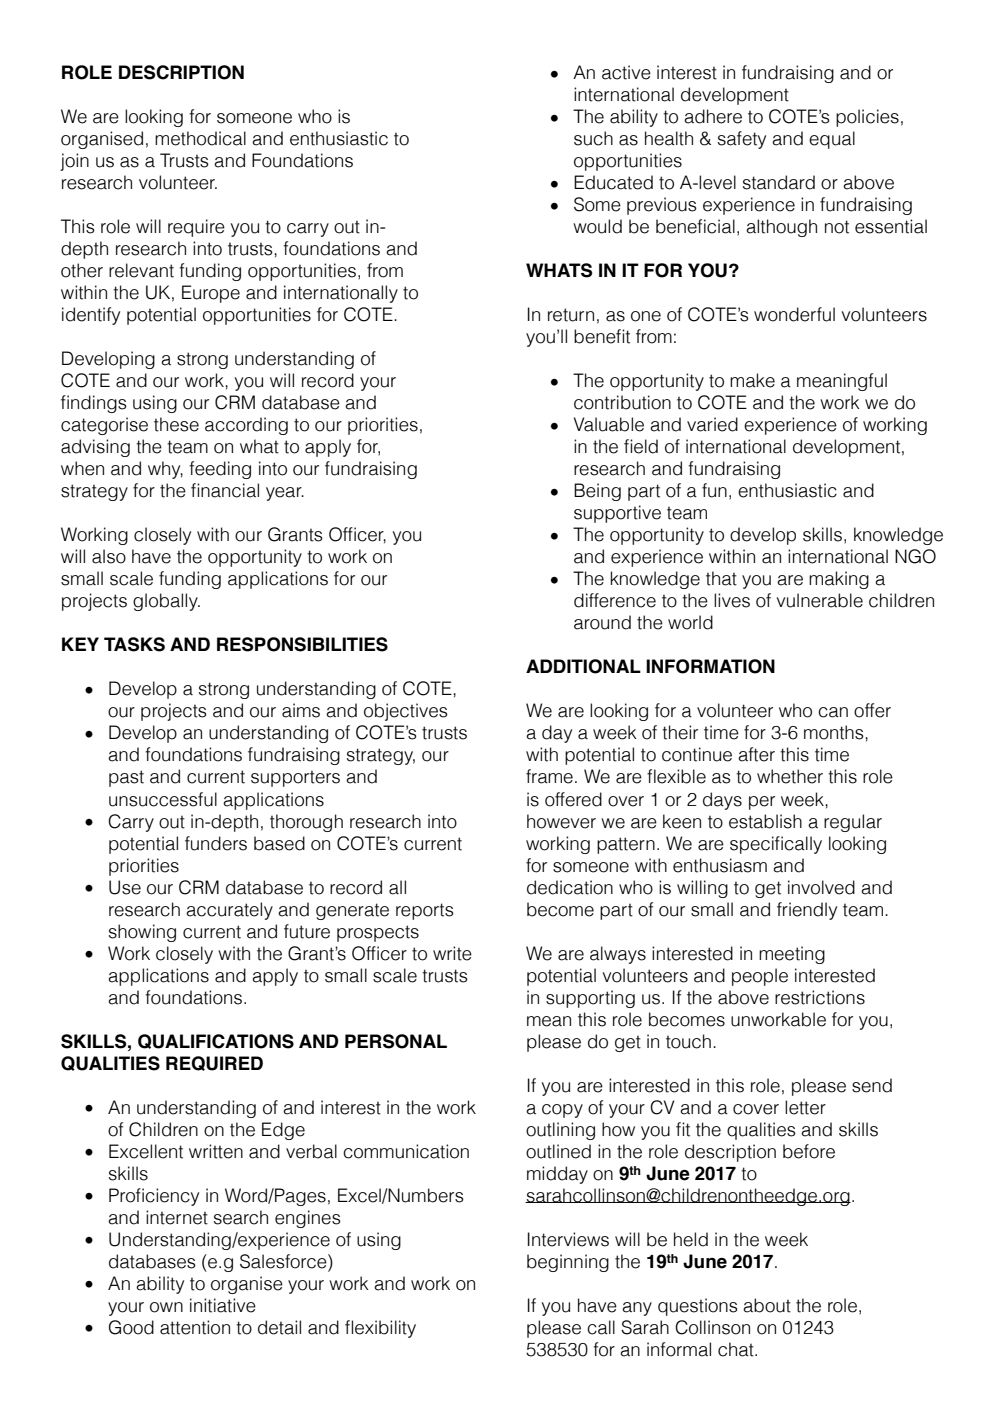  What do you see at coordinates (597, 492) in the page?
I see `Being` at bounding box center [597, 492].
